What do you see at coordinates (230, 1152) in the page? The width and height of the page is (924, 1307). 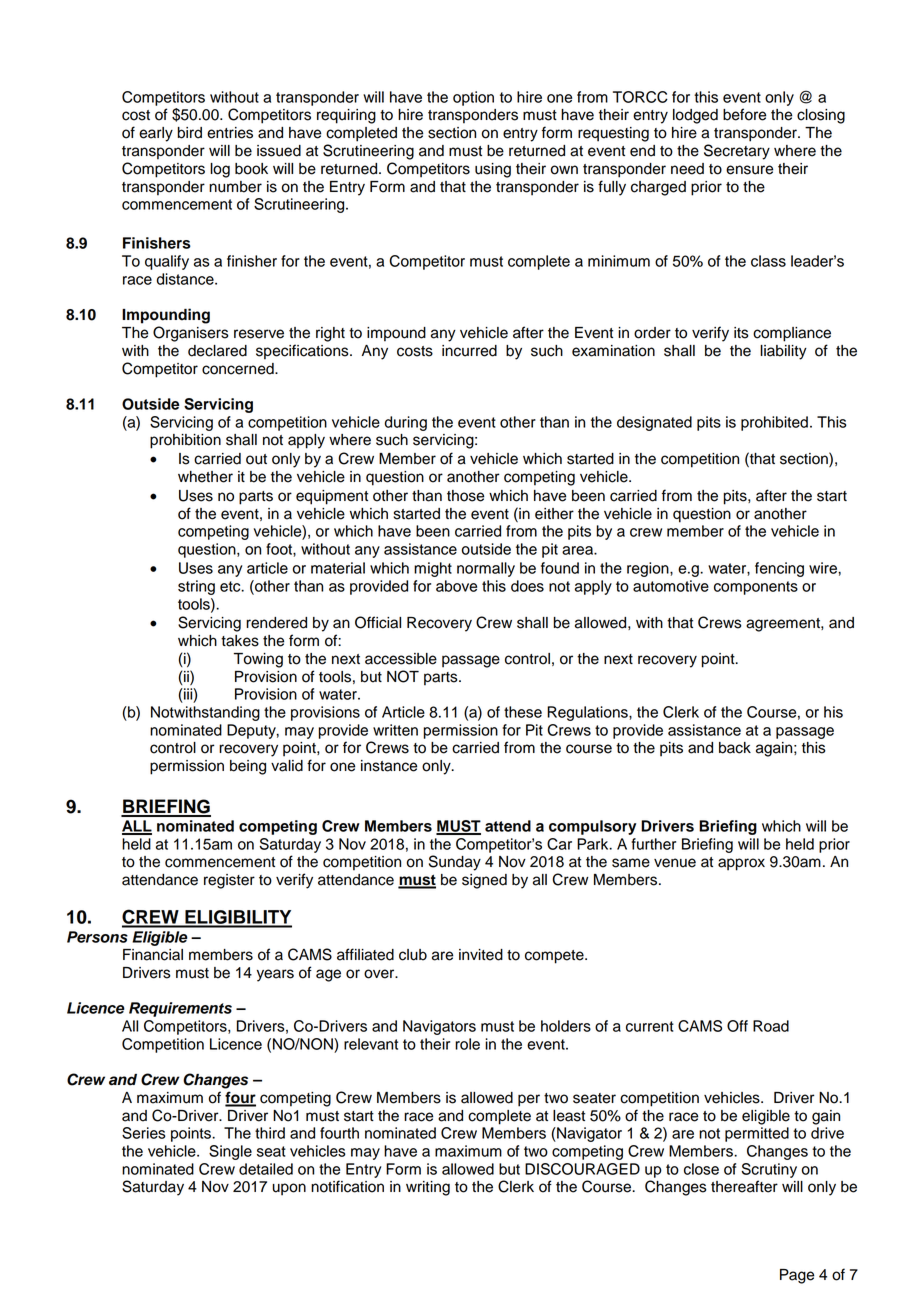 I see `Single` at bounding box center [230, 1152].
